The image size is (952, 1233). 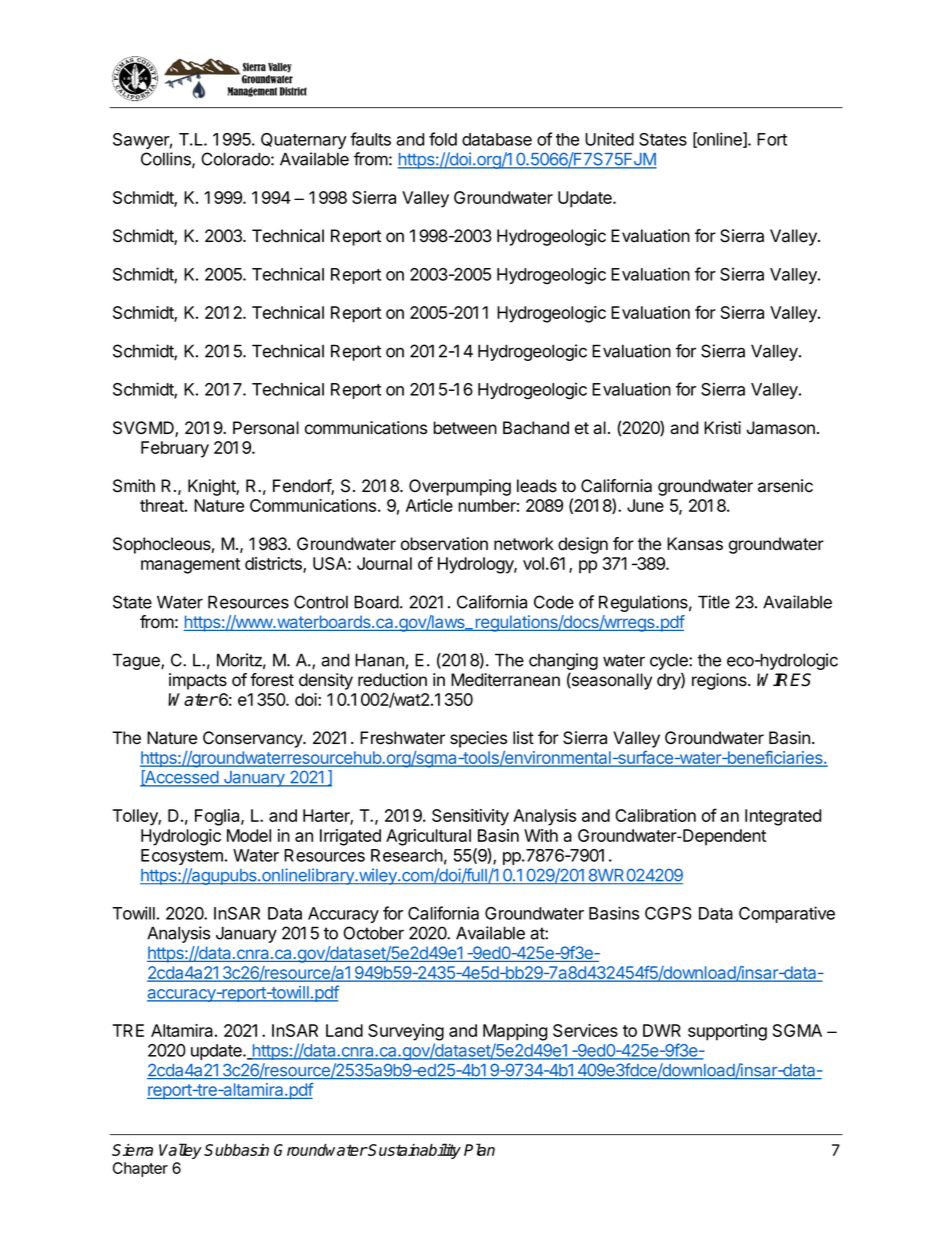 What do you see at coordinates (140, 1169) in the document?
I see `Chapter` at bounding box center [140, 1169].
